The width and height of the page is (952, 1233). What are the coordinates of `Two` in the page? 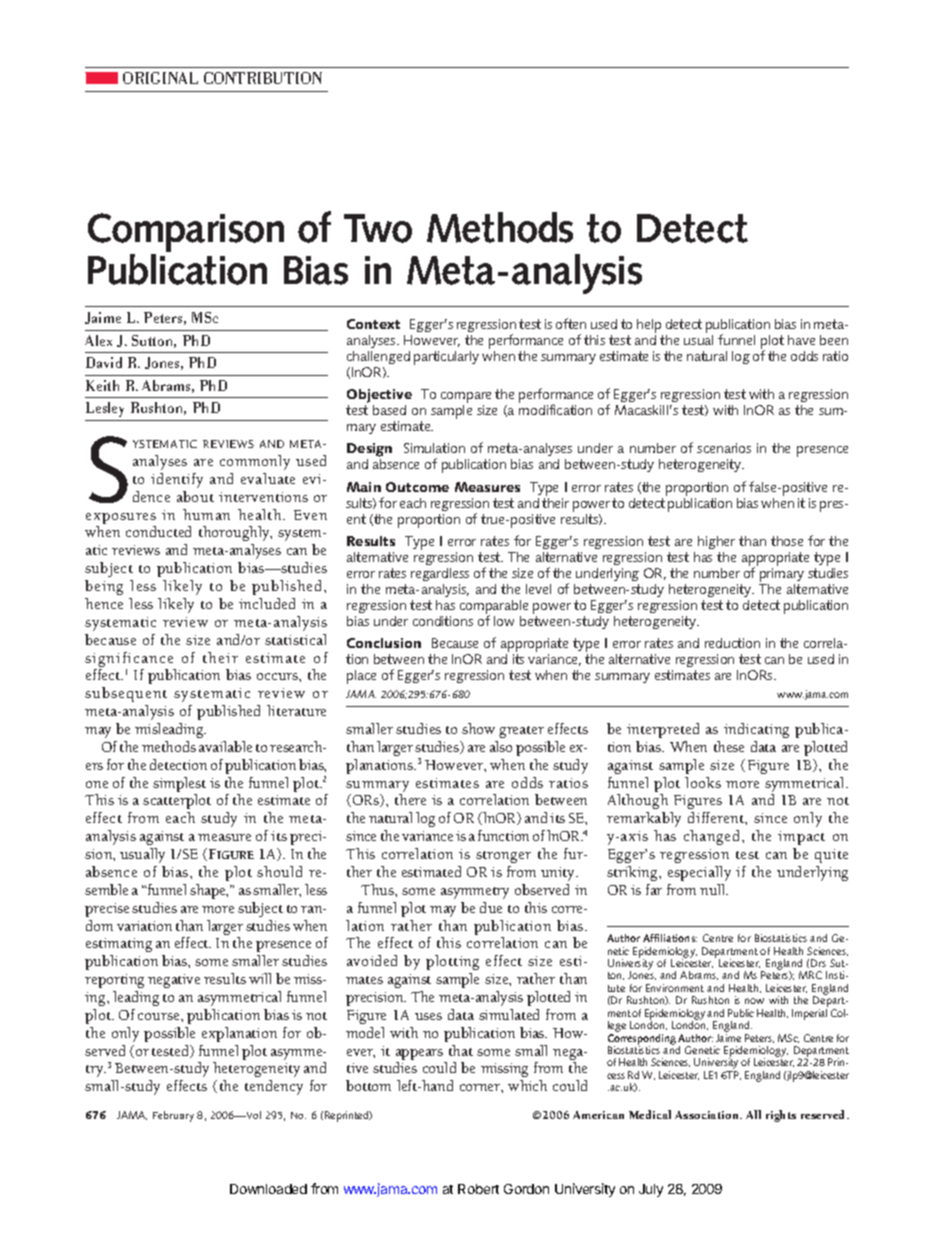 It's located at (378, 228).
